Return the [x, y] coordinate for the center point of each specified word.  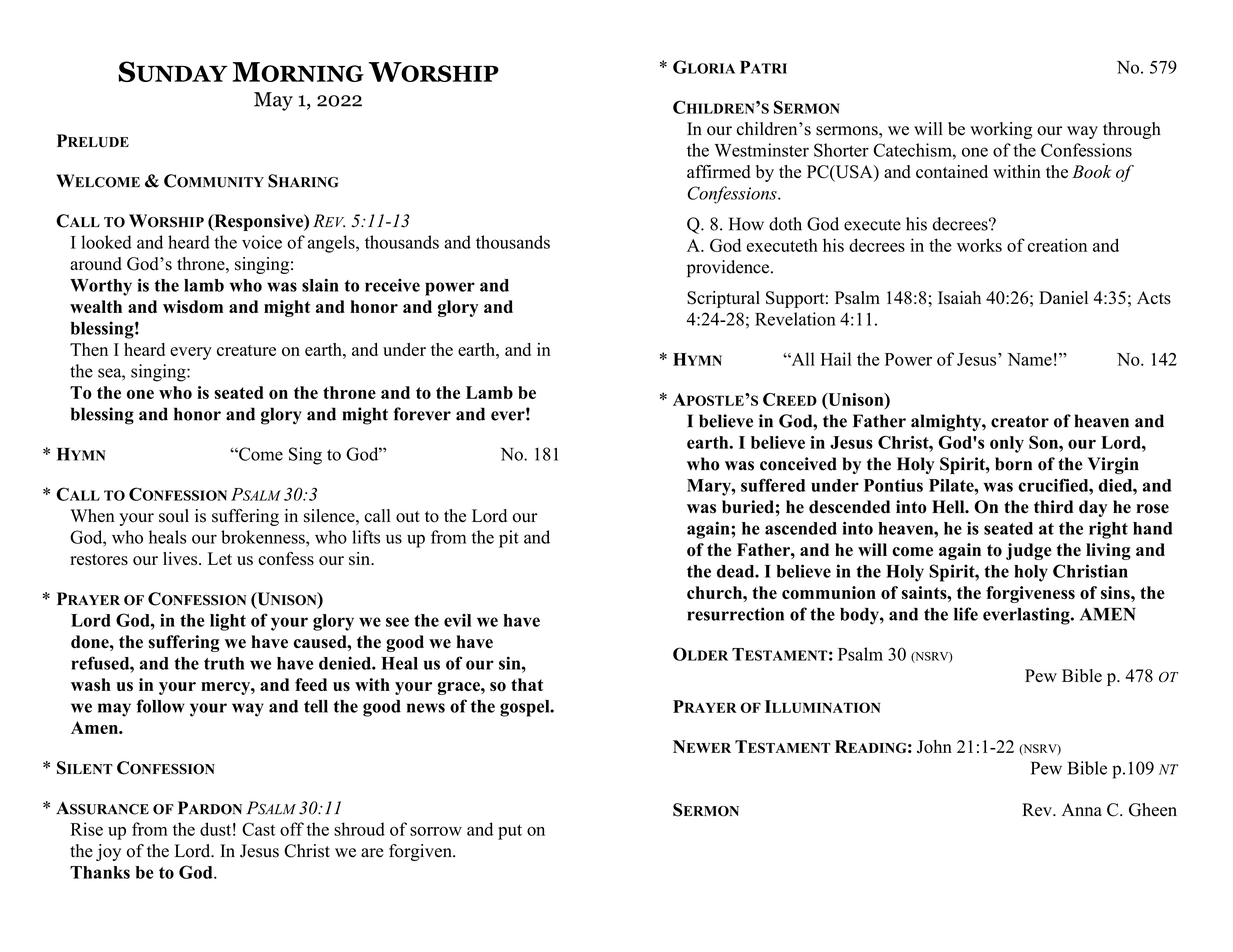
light [228, 622]
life [966, 614]
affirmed [719, 171]
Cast [258, 829]
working [1001, 130]
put [510, 832]
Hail [836, 359]
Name [1030, 359]
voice [262, 242]
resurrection [735, 614]
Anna [1082, 809]
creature [246, 350]
